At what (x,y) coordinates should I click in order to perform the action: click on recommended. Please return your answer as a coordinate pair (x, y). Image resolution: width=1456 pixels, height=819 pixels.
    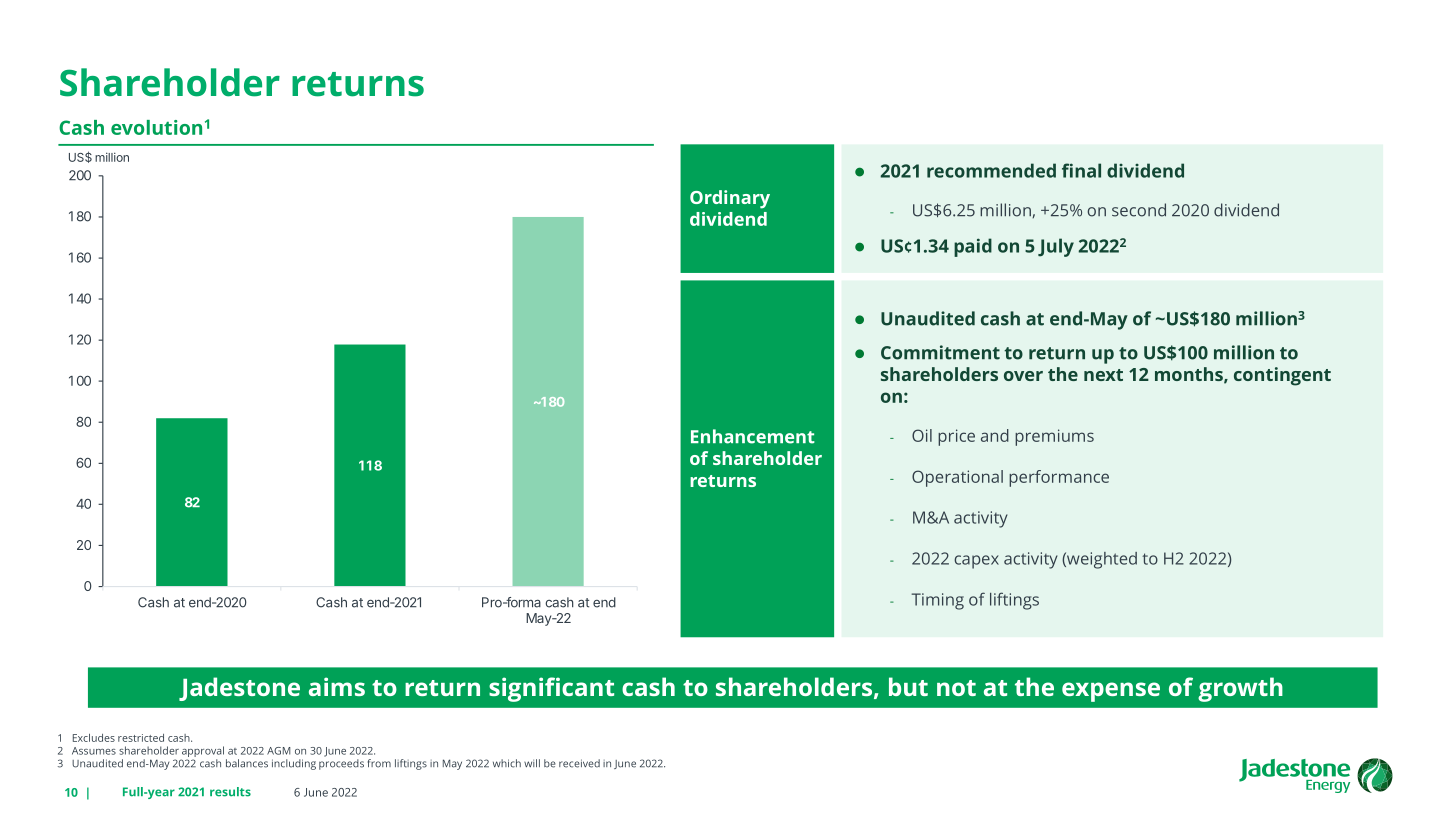
    Looking at the image, I should click on (991, 170).
